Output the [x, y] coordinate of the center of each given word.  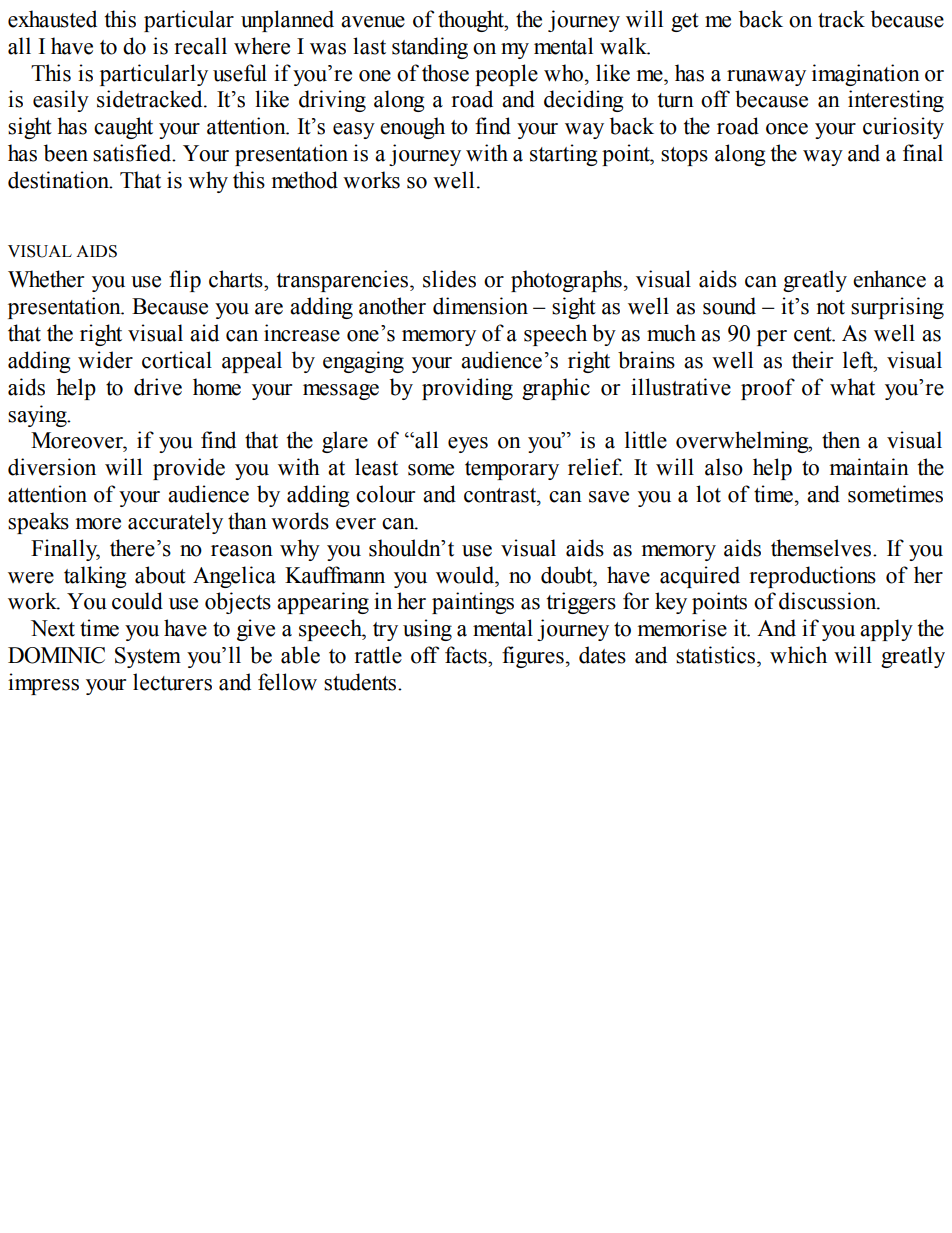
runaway [766, 78]
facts [467, 655]
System [148, 657]
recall [200, 46]
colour [385, 494]
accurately [175, 523]
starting [564, 155]
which [798, 655]
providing [467, 389]
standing [430, 48]
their [812, 360]
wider [105, 360]
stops [684, 156]
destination [60, 180]
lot [708, 494]
